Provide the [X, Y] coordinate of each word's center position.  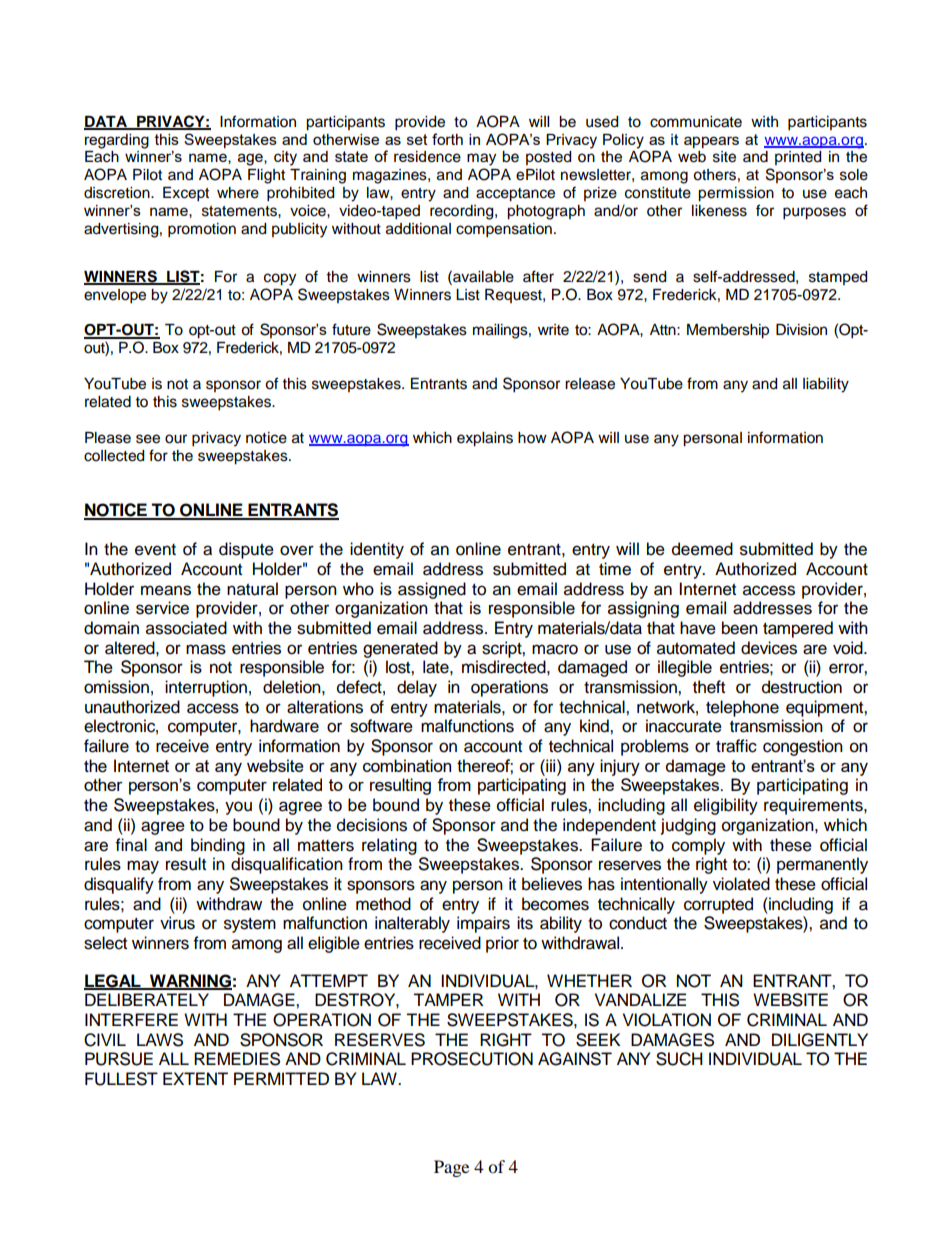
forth [447, 139]
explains [485, 439]
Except [186, 194]
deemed [702, 549]
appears [711, 142]
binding [218, 846]
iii [551, 765]
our [176, 439]
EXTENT [195, 1078]
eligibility [726, 806]
